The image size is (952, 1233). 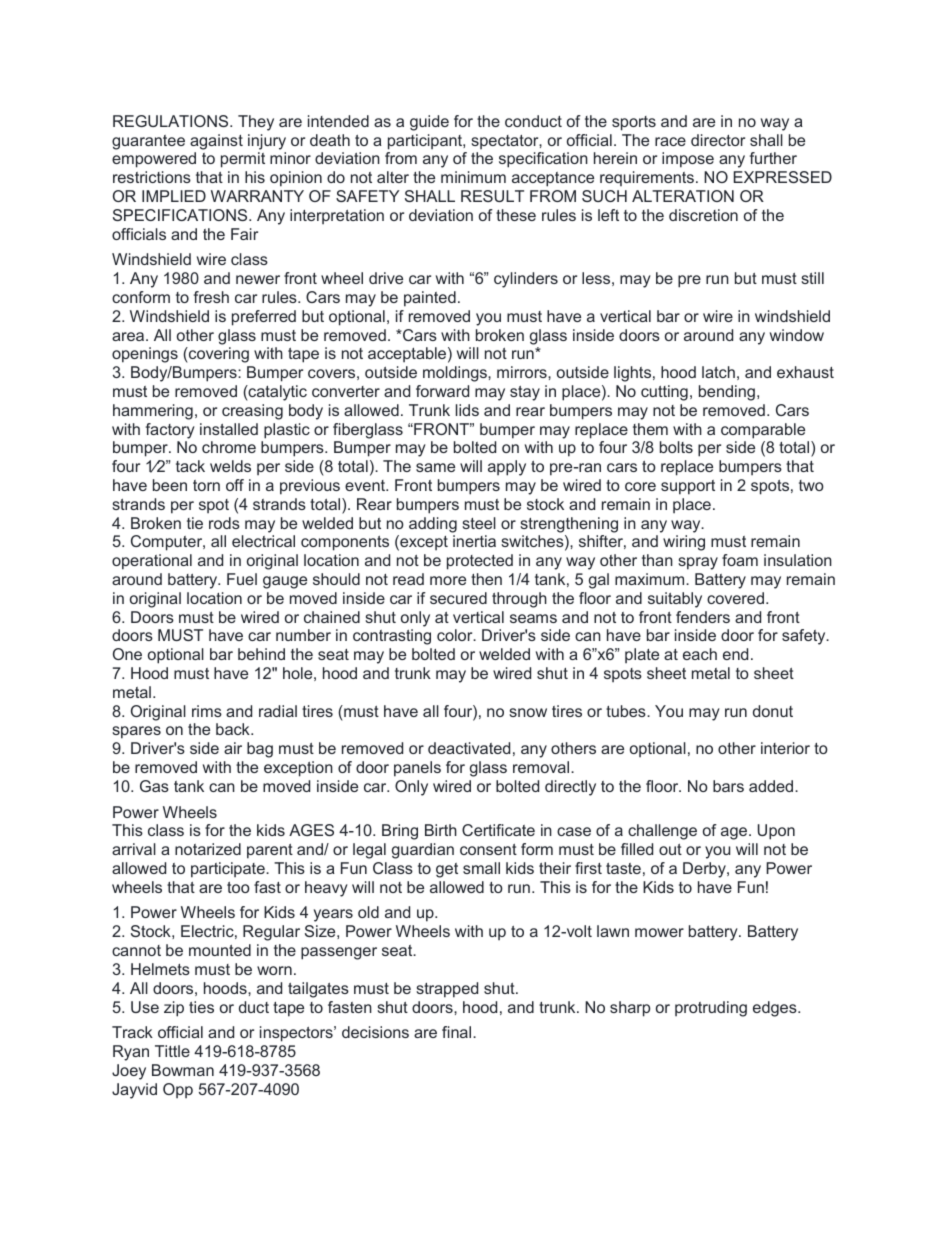 I want to click on against, so click(x=216, y=142).
